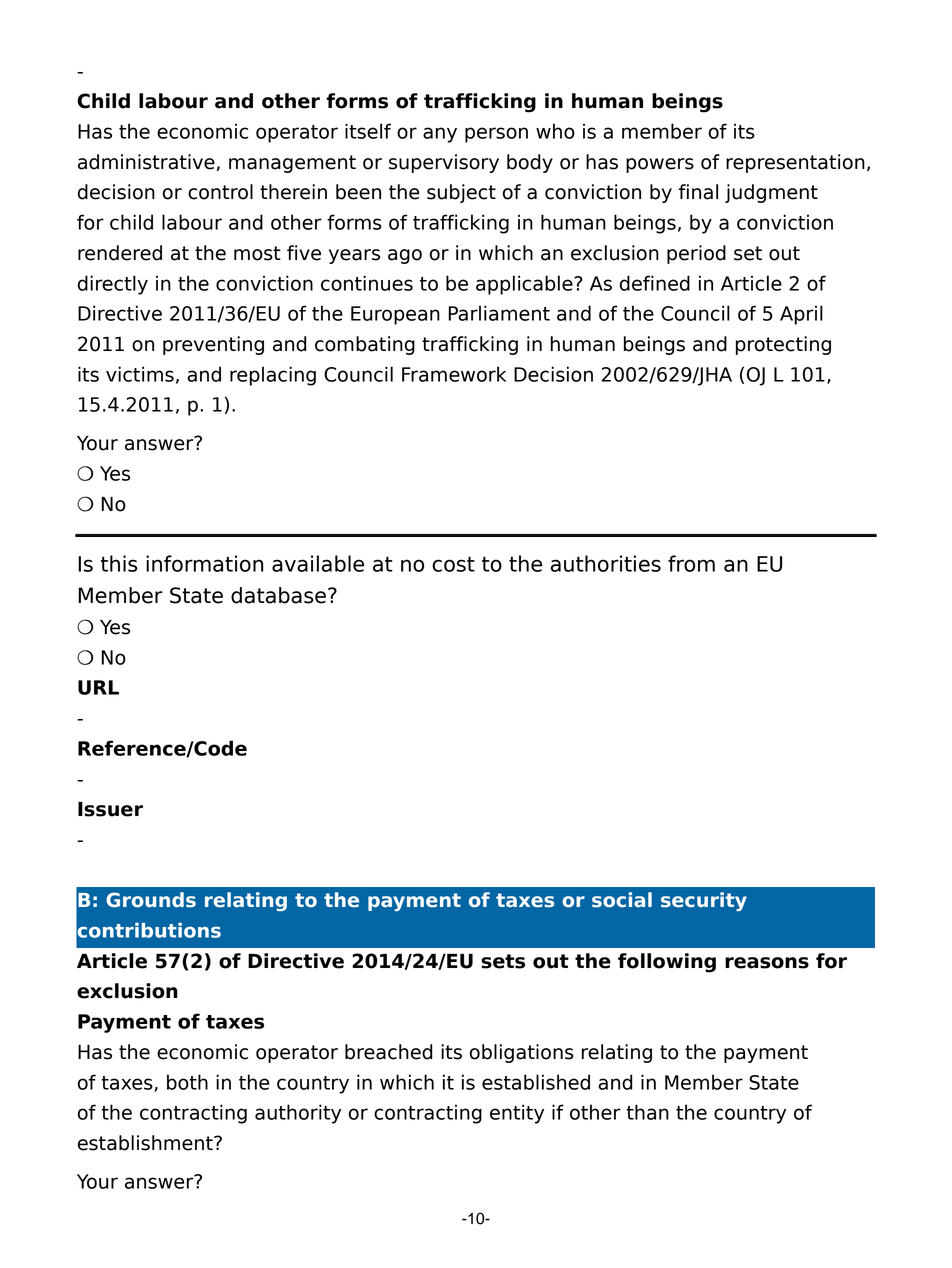 The width and height of the page is (952, 1268). What do you see at coordinates (453, 564) in the page?
I see `cost` at bounding box center [453, 564].
